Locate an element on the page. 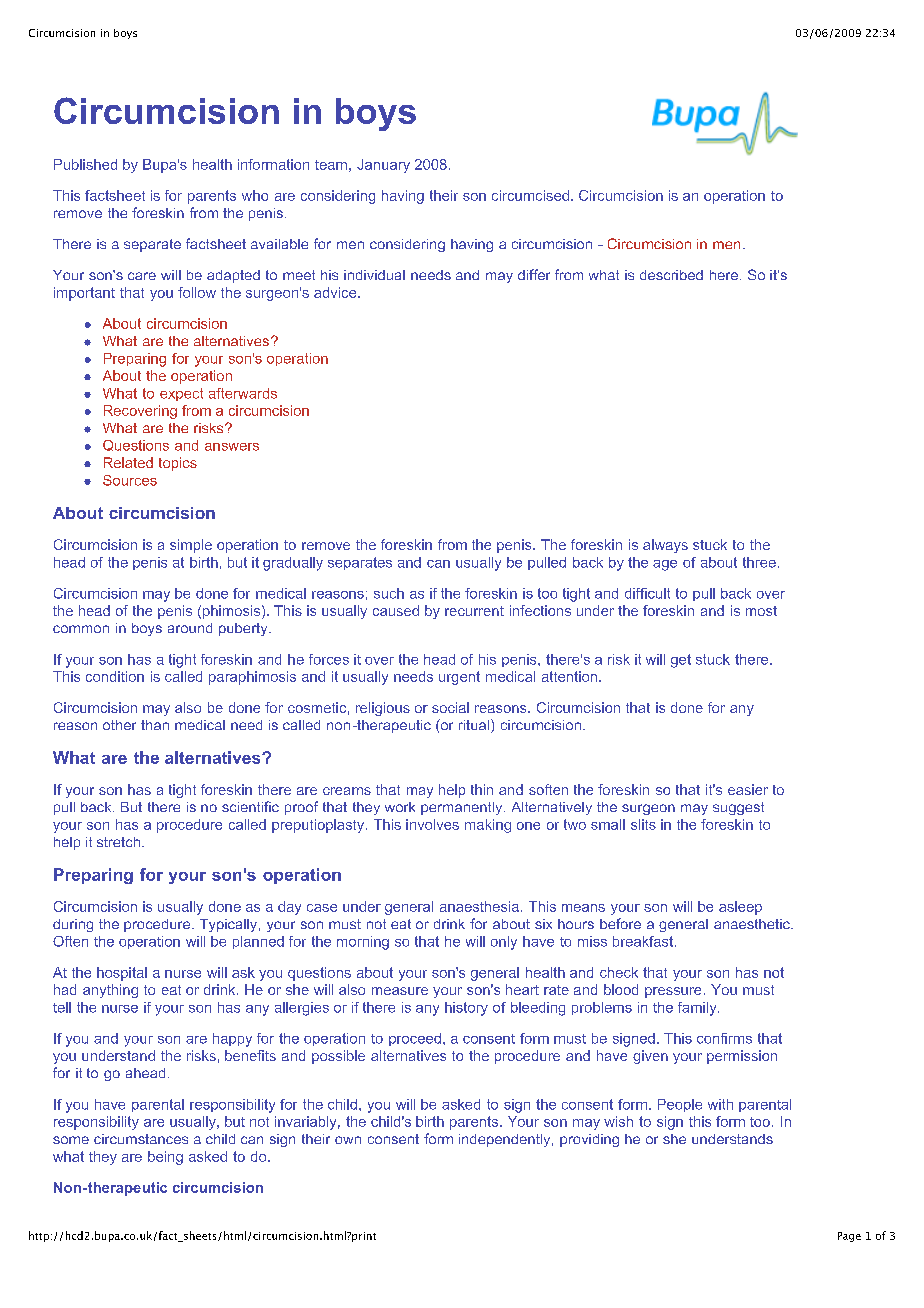 This image has width=924, height=1308. around is located at coordinates (190, 628).
